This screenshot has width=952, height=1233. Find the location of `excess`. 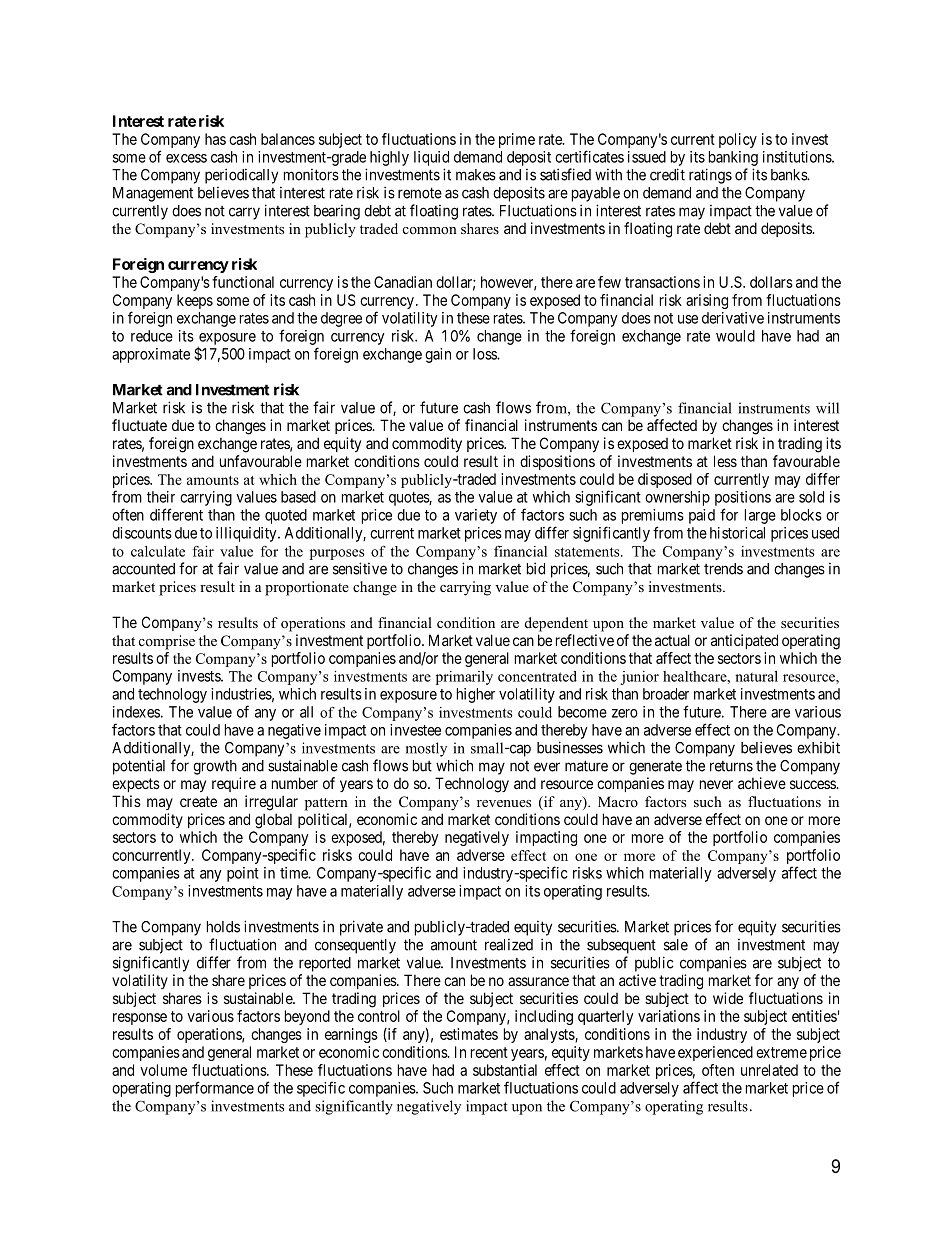

excess is located at coordinates (186, 158).
